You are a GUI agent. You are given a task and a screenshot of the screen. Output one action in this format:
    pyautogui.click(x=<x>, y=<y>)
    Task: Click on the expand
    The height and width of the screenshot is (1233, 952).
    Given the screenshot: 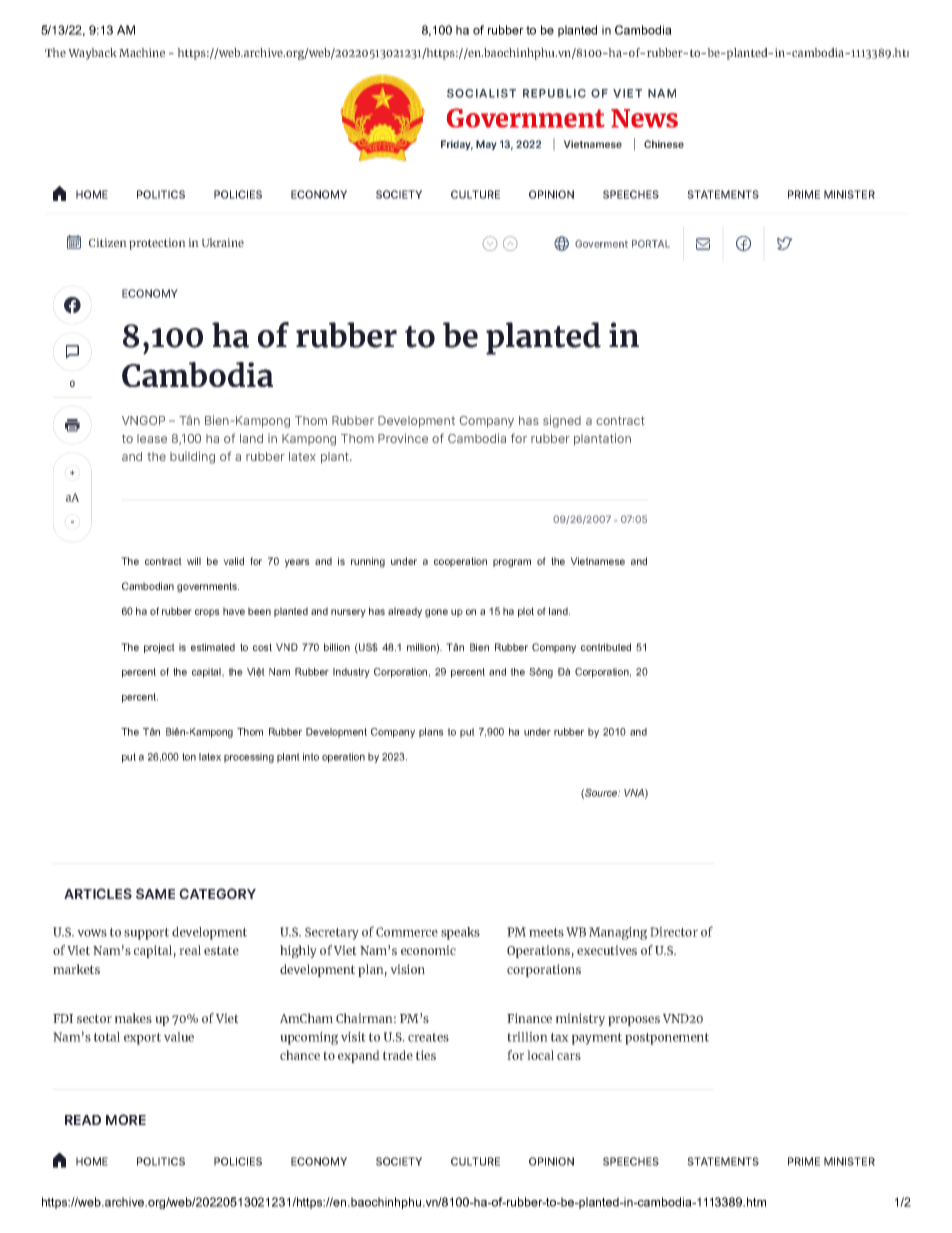 What is the action you would take?
    pyautogui.click(x=359, y=1056)
